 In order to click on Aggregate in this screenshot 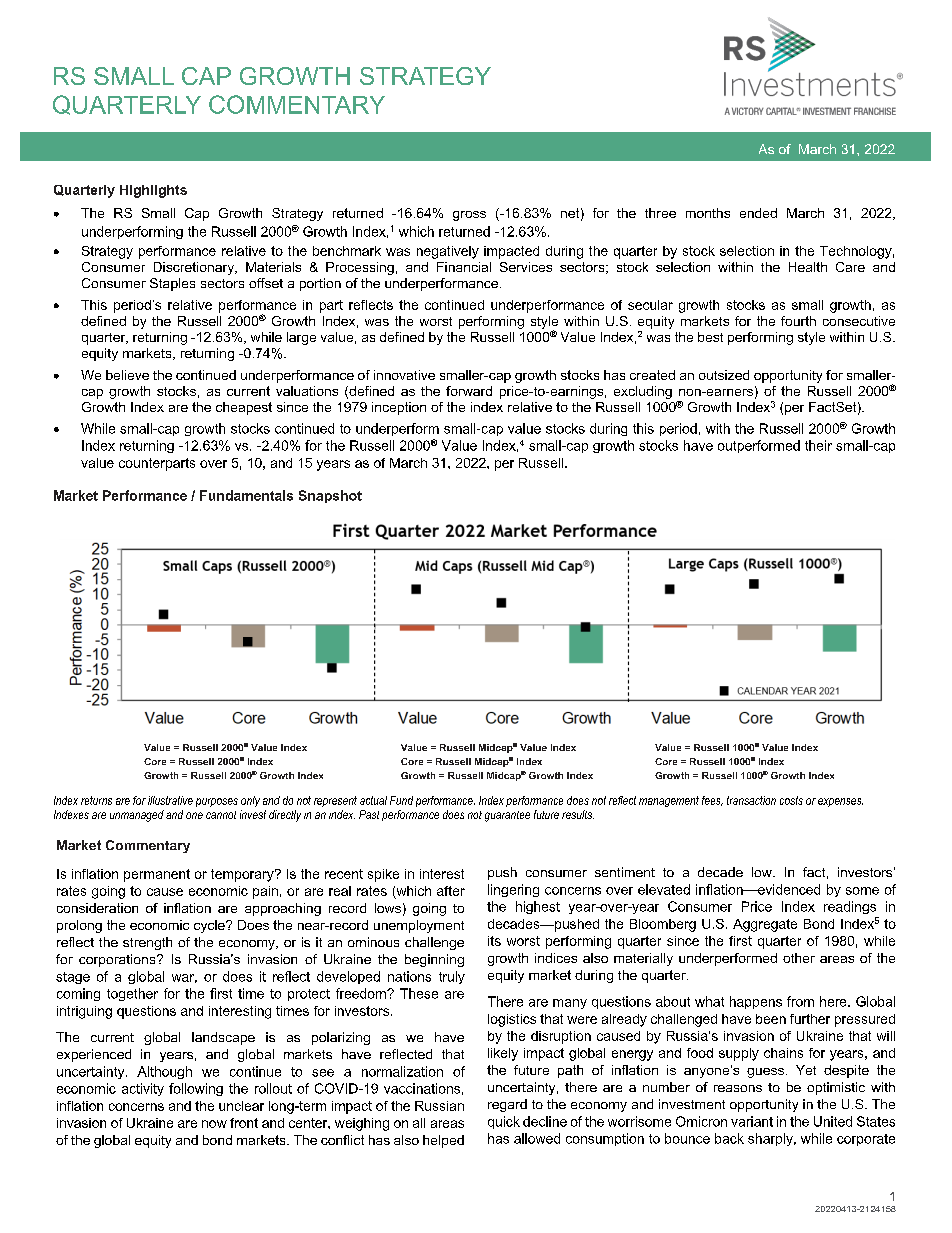, I will do `click(765, 925)`.
